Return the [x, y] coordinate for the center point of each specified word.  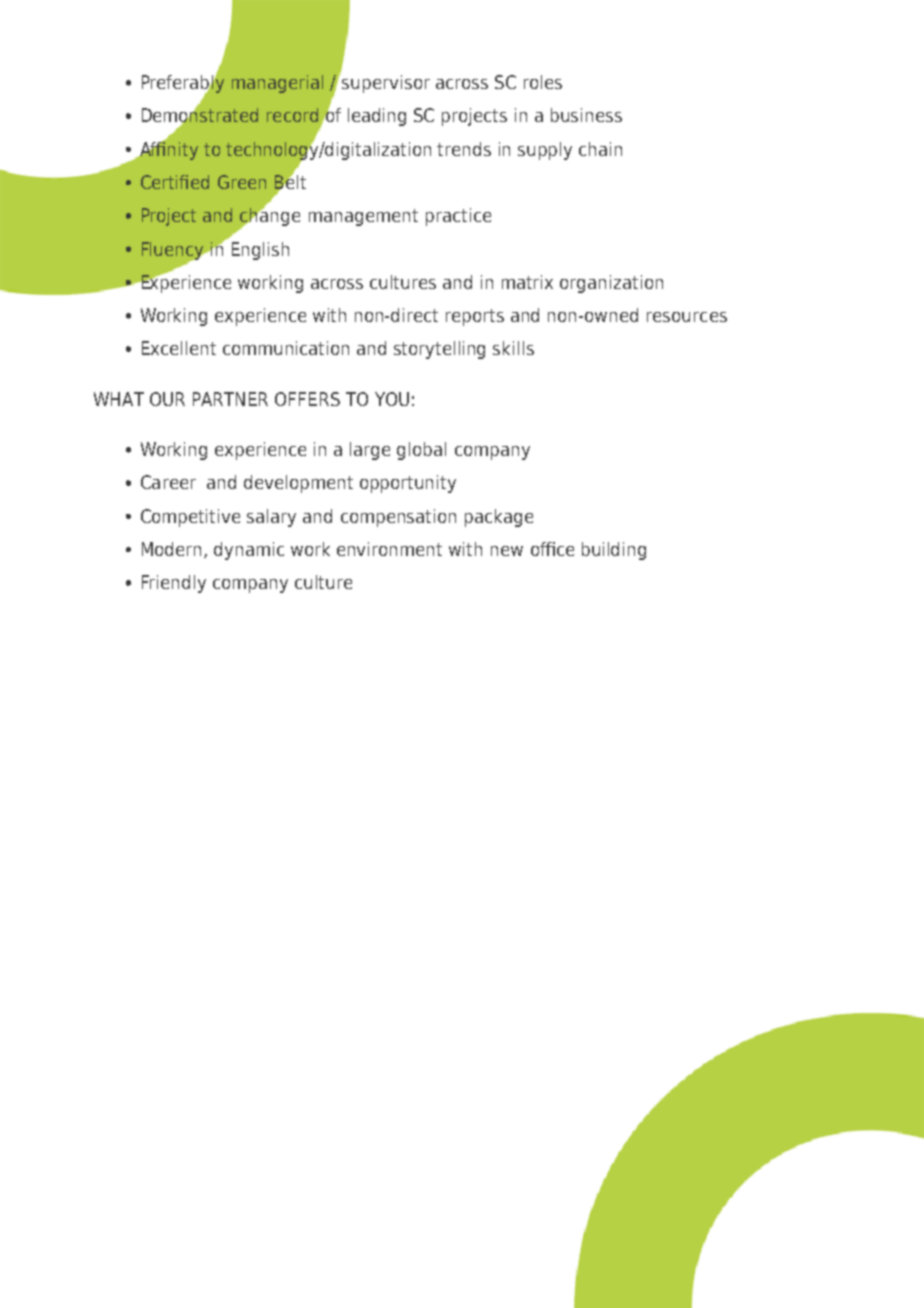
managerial [277, 84]
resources [687, 317]
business [586, 115]
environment [389, 549]
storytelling [439, 350]
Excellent [179, 348]
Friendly [174, 584]
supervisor [386, 84]
